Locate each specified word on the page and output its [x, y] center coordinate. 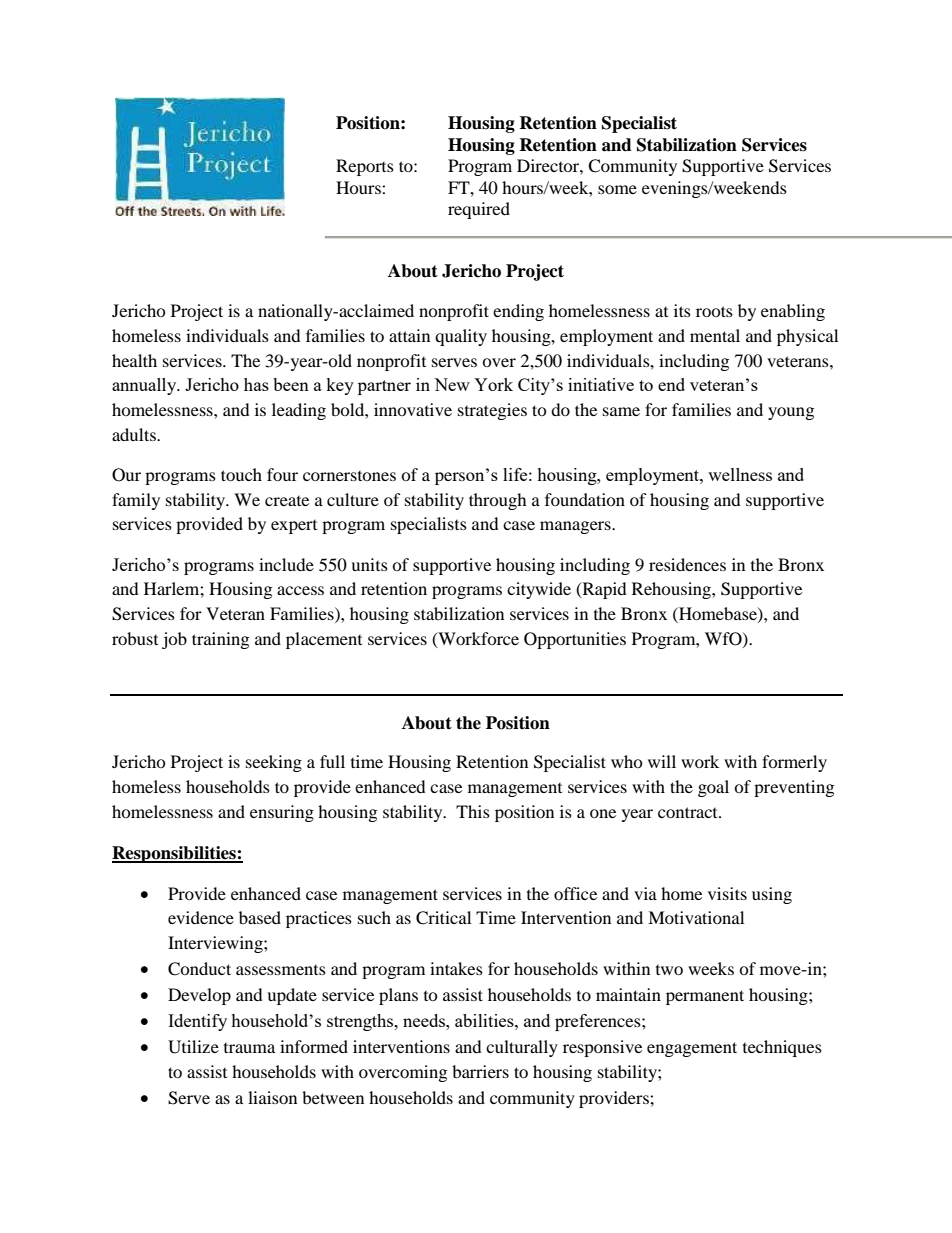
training [220, 640]
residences [687, 564]
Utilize [193, 1047]
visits [727, 893]
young [791, 413]
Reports [365, 167]
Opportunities [575, 640]
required [479, 210]
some [617, 189]
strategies [492, 411]
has [256, 384]
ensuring [282, 813]
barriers [480, 1071]
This [473, 811]
